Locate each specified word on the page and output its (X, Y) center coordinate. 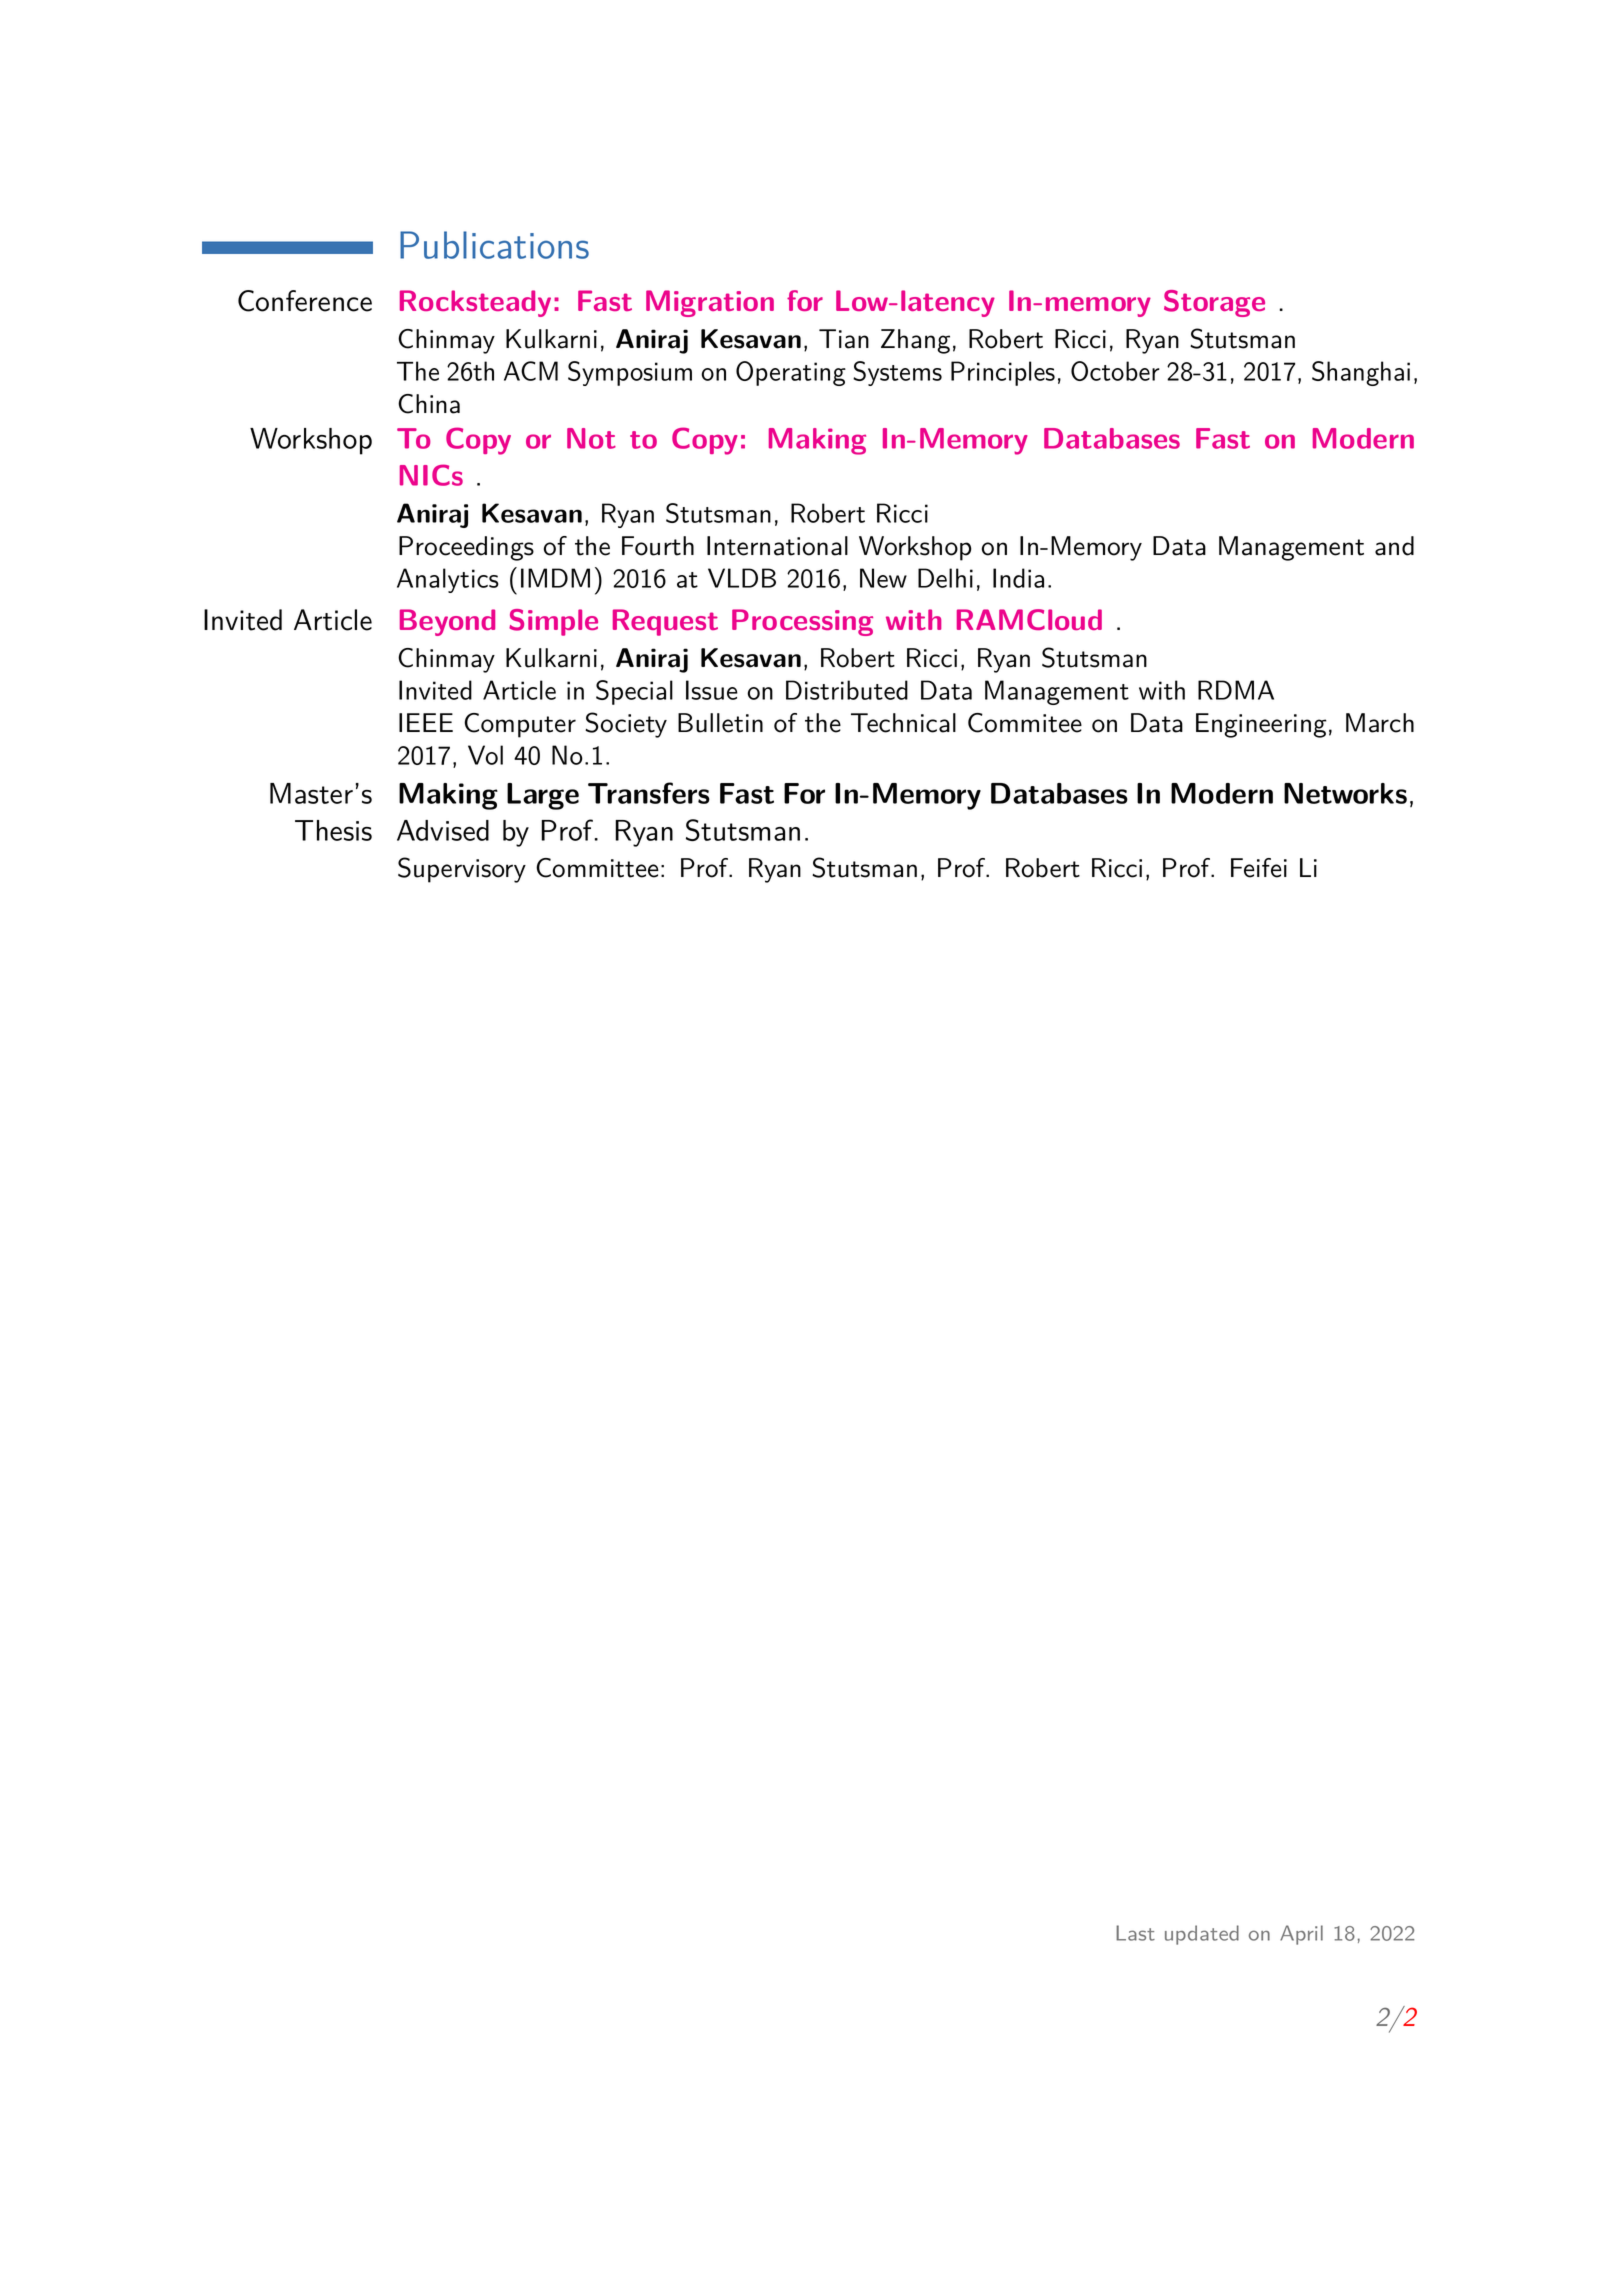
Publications (494, 245)
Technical (903, 723)
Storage (1214, 303)
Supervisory (462, 870)
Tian (844, 339)
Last (1135, 1933)
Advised (443, 830)
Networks (1345, 793)
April (1301, 1935)
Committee (597, 868)
